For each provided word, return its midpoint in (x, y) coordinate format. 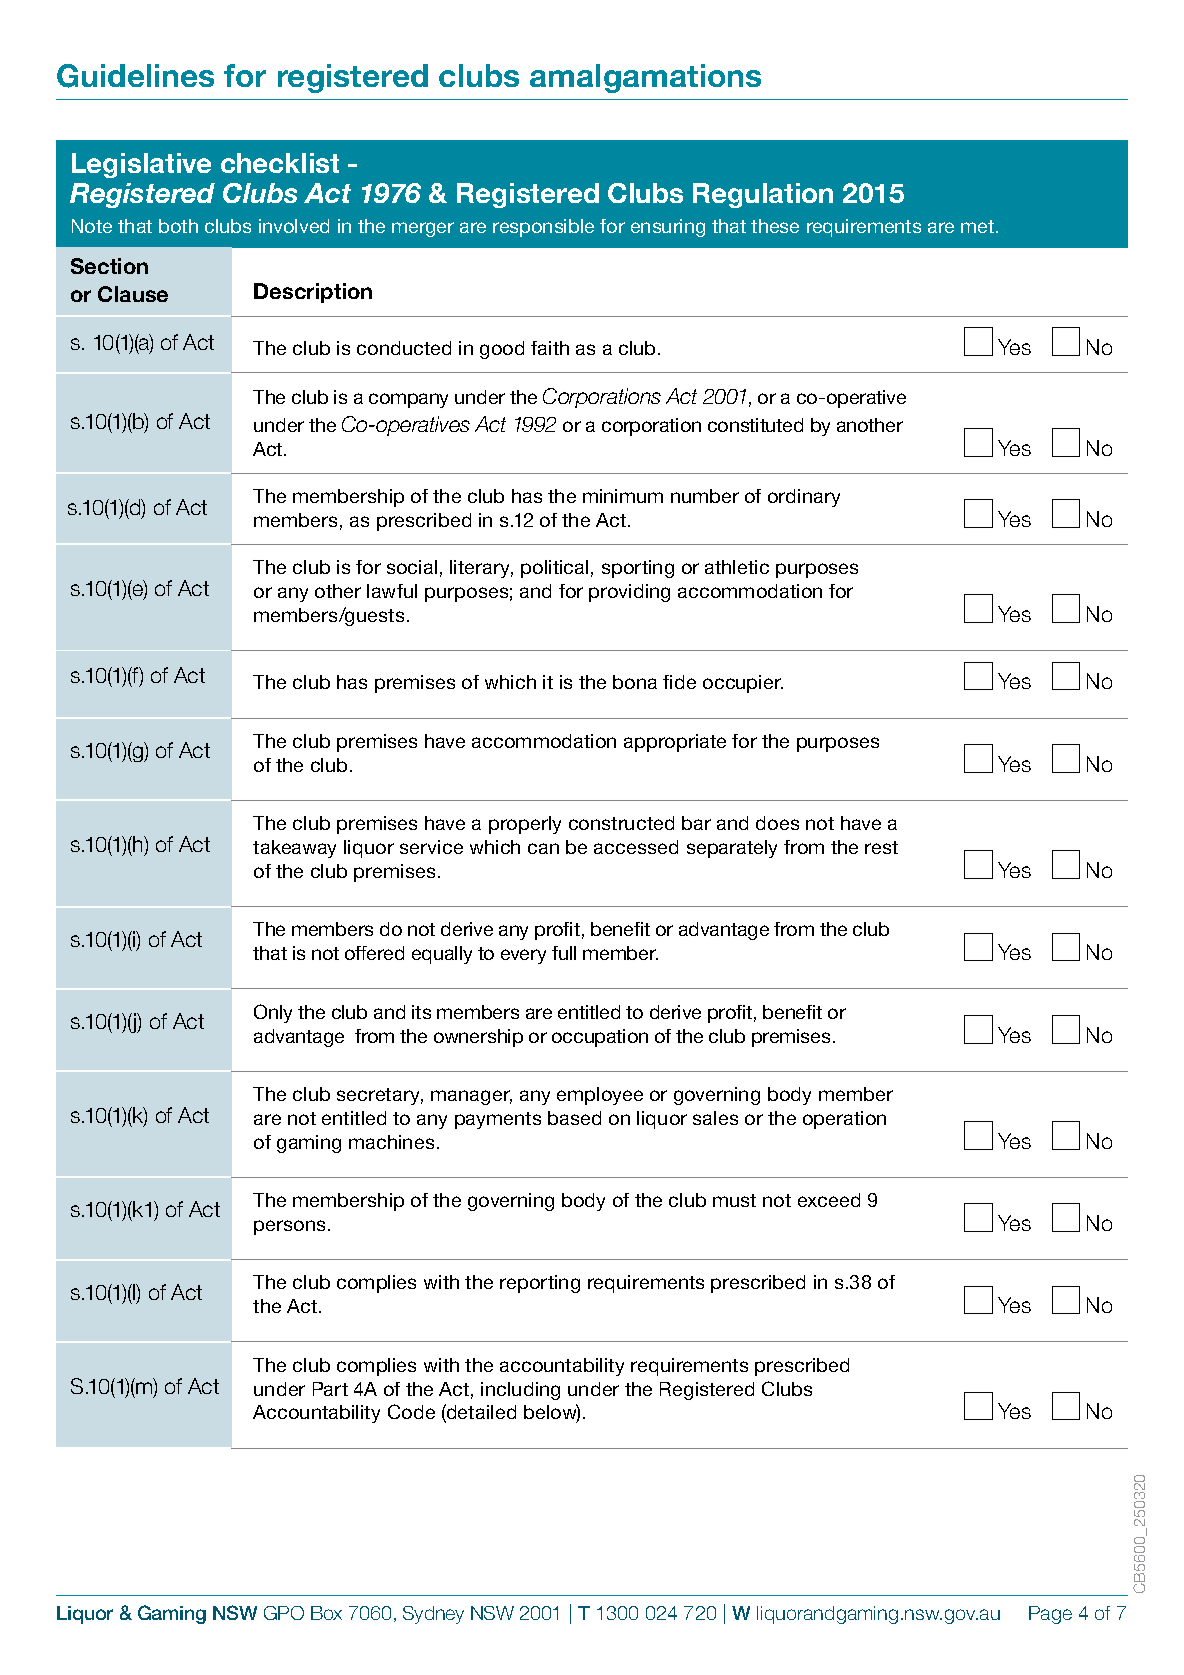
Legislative (141, 165)
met (979, 226)
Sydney (433, 1615)
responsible (543, 228)
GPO (284, 1613)
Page (1050, 1615)
